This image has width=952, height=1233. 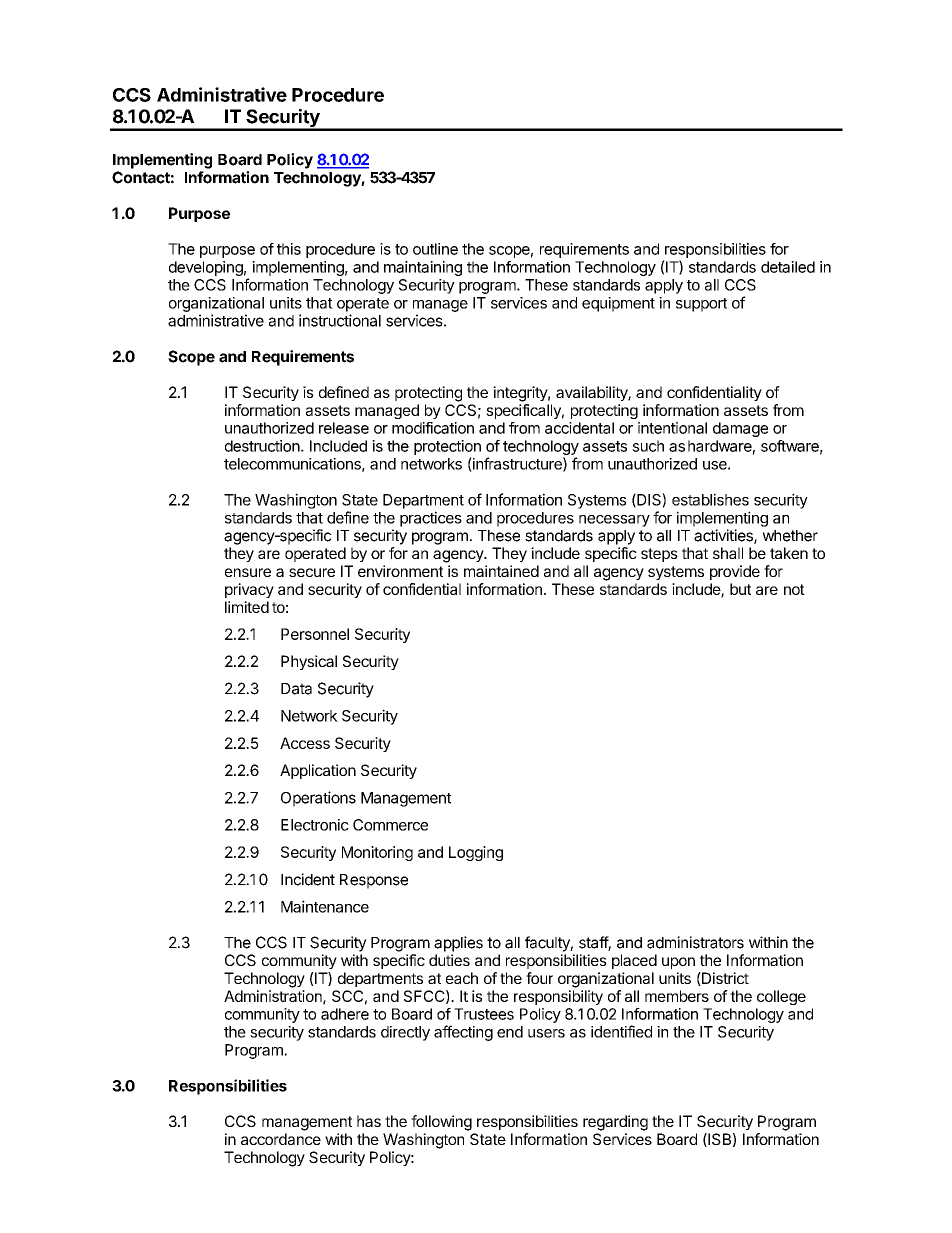 What do you see at coordinates (281, 1139) in the image?
I see `accordance` at bounding box center [281, 1139].
